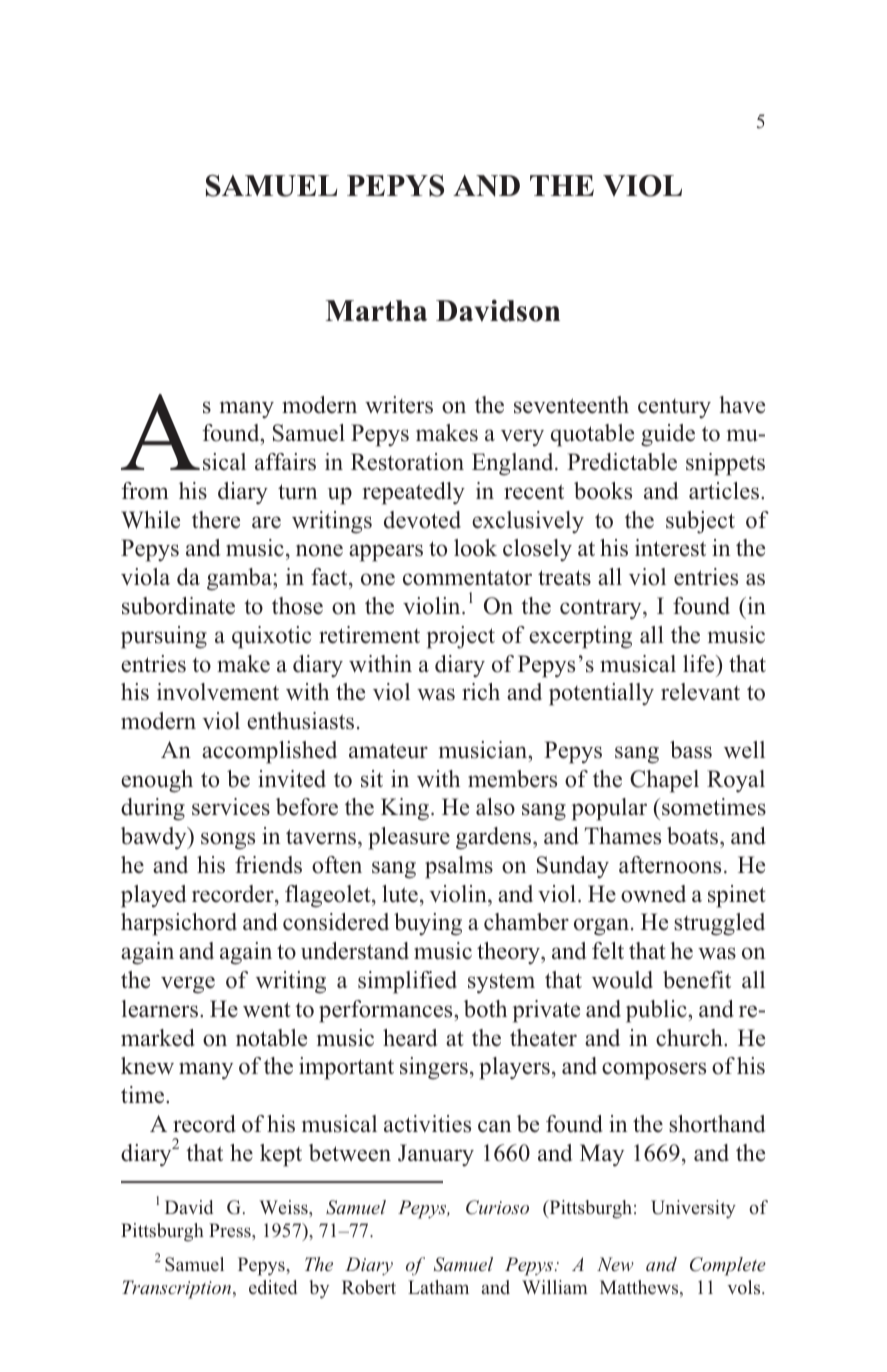 The width and height of the screenshot is (887, 1372). Describe the element at coordinates (670, 548) in the screenshot. I see `interest` at that location.
